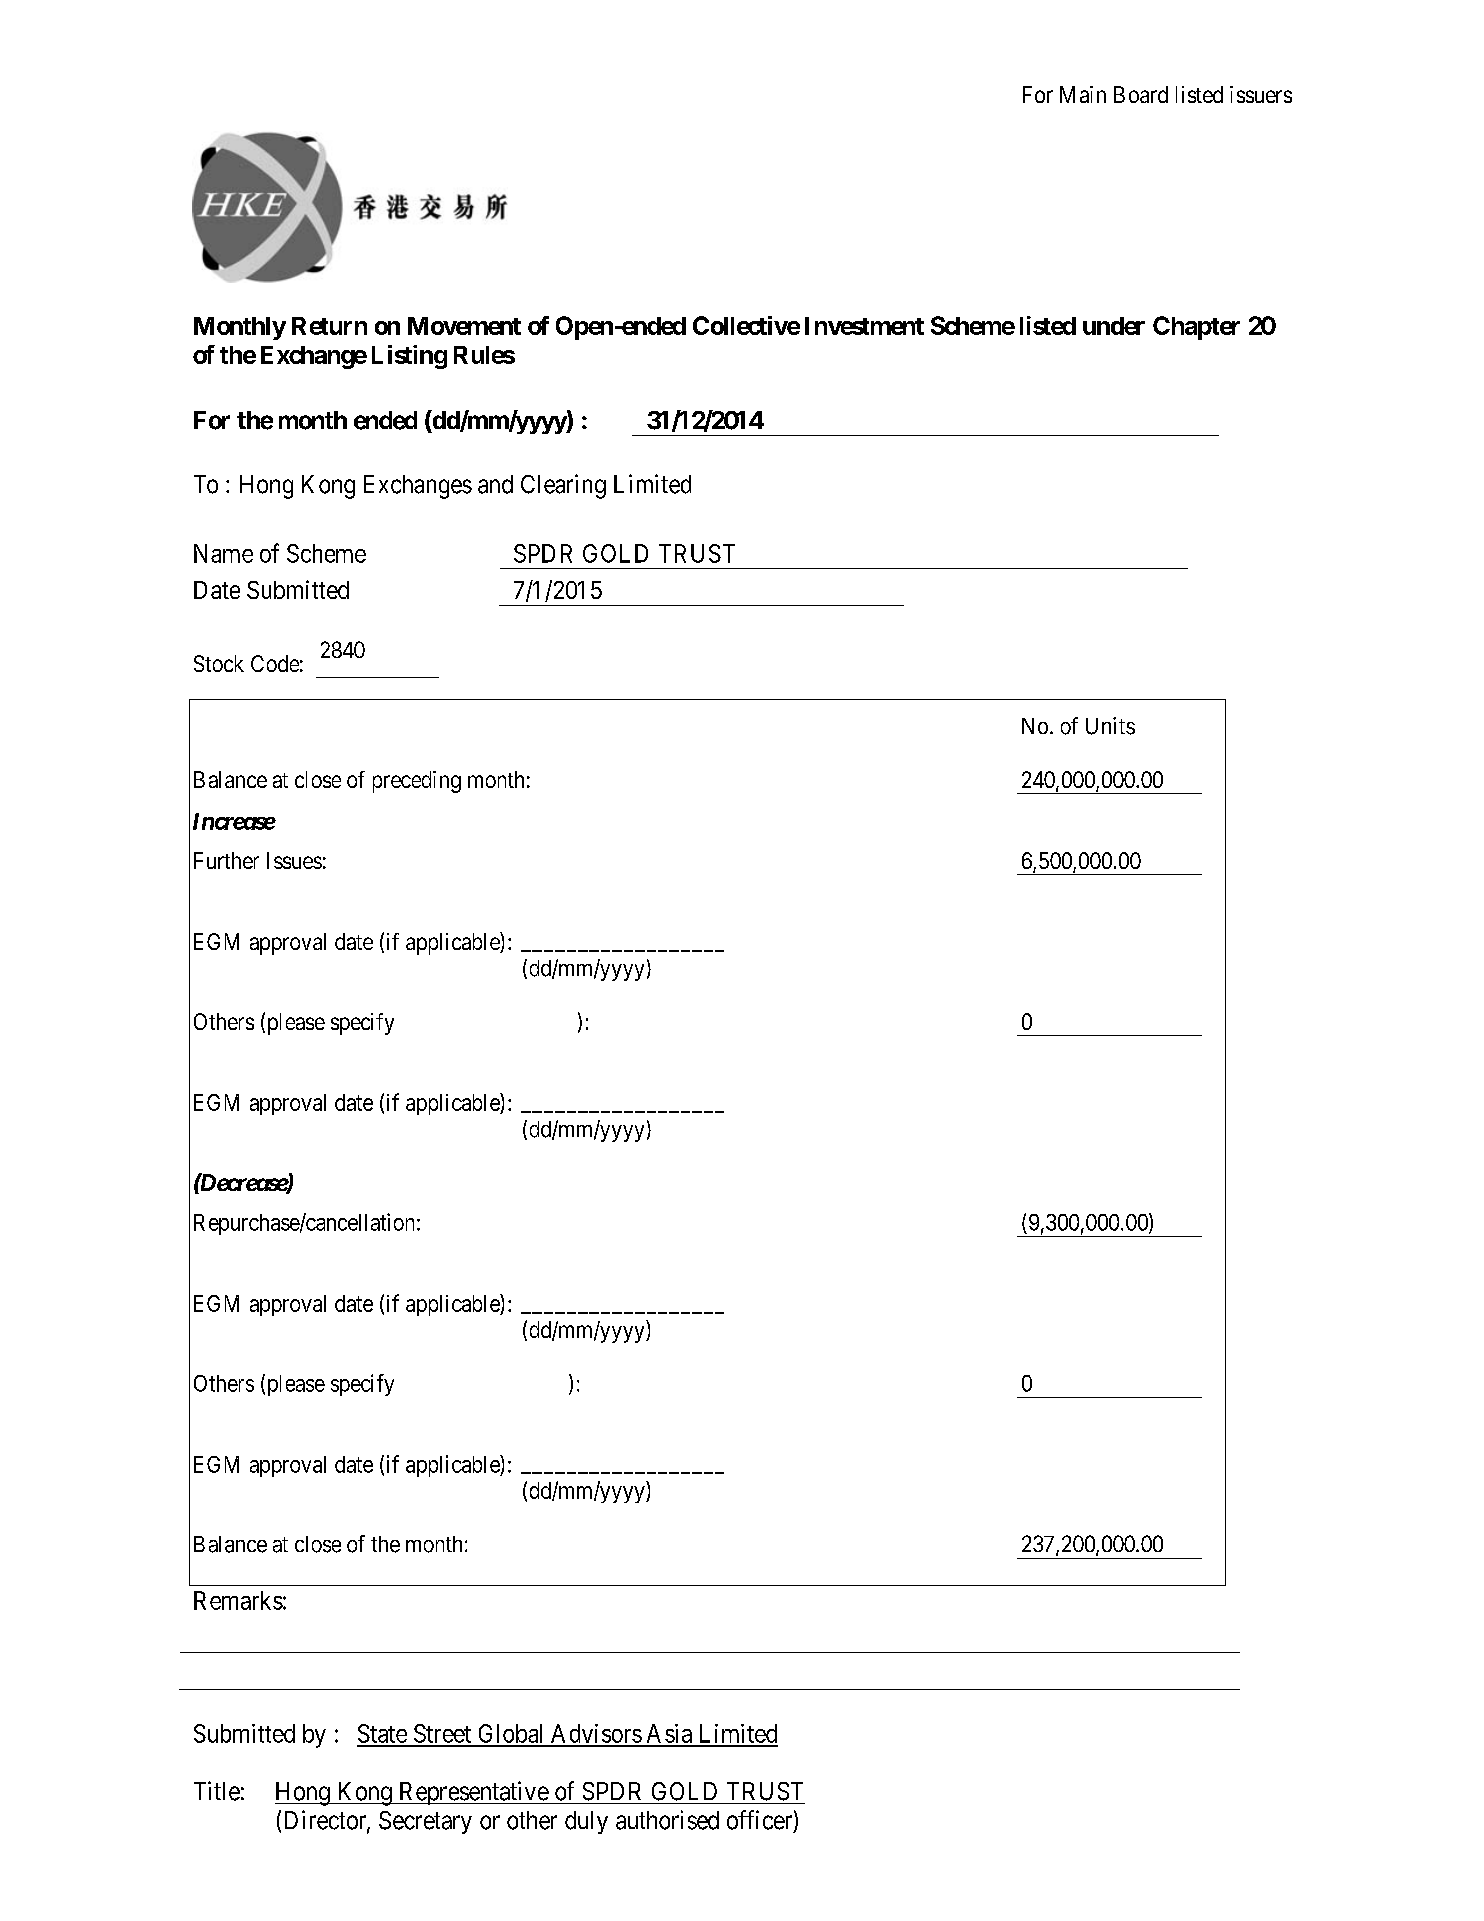 The width and height of the screenshot is (1484, 1921). Describe the element at coordinates (667, 1820) in the screenshot. I see `authorised` at that location.
